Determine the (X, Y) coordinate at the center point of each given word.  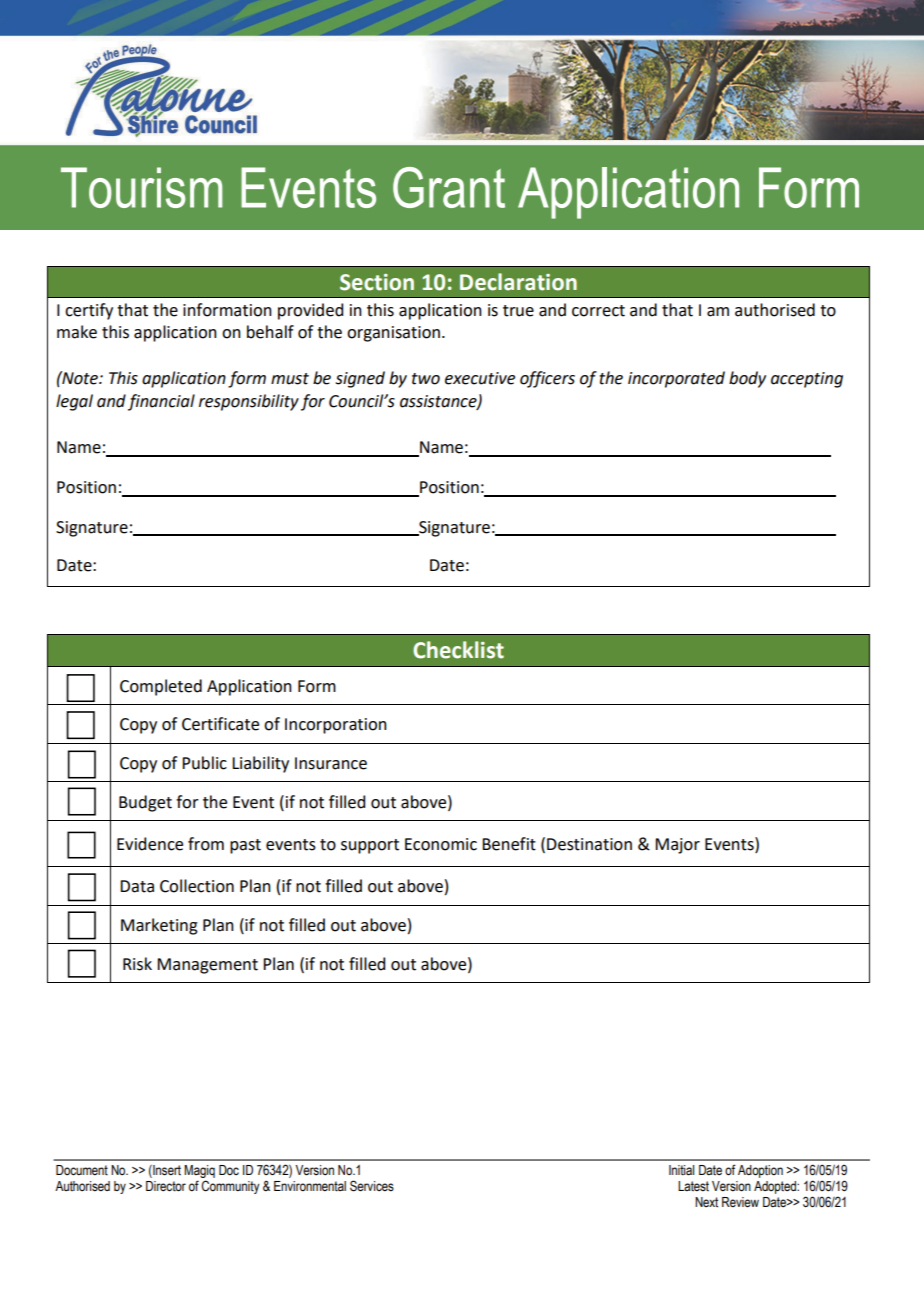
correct (598, 311)
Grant (449, 187)
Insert (166, 1171)
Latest (693, 1186)
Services (372, 1186)
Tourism (141, 187)
